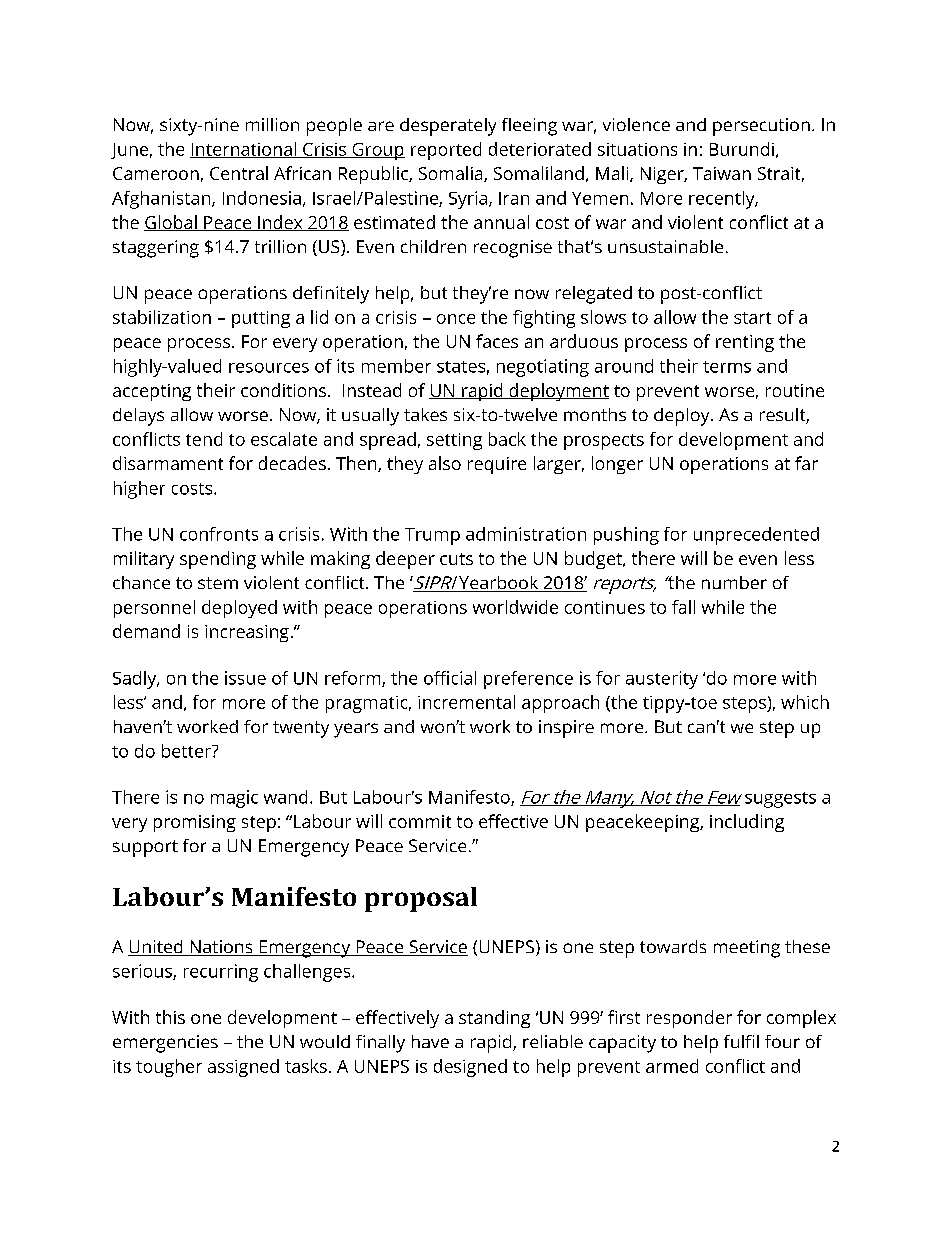  Describe the element at coordinates (494, 1019) in the screenshot. I see `standing` at that location.
